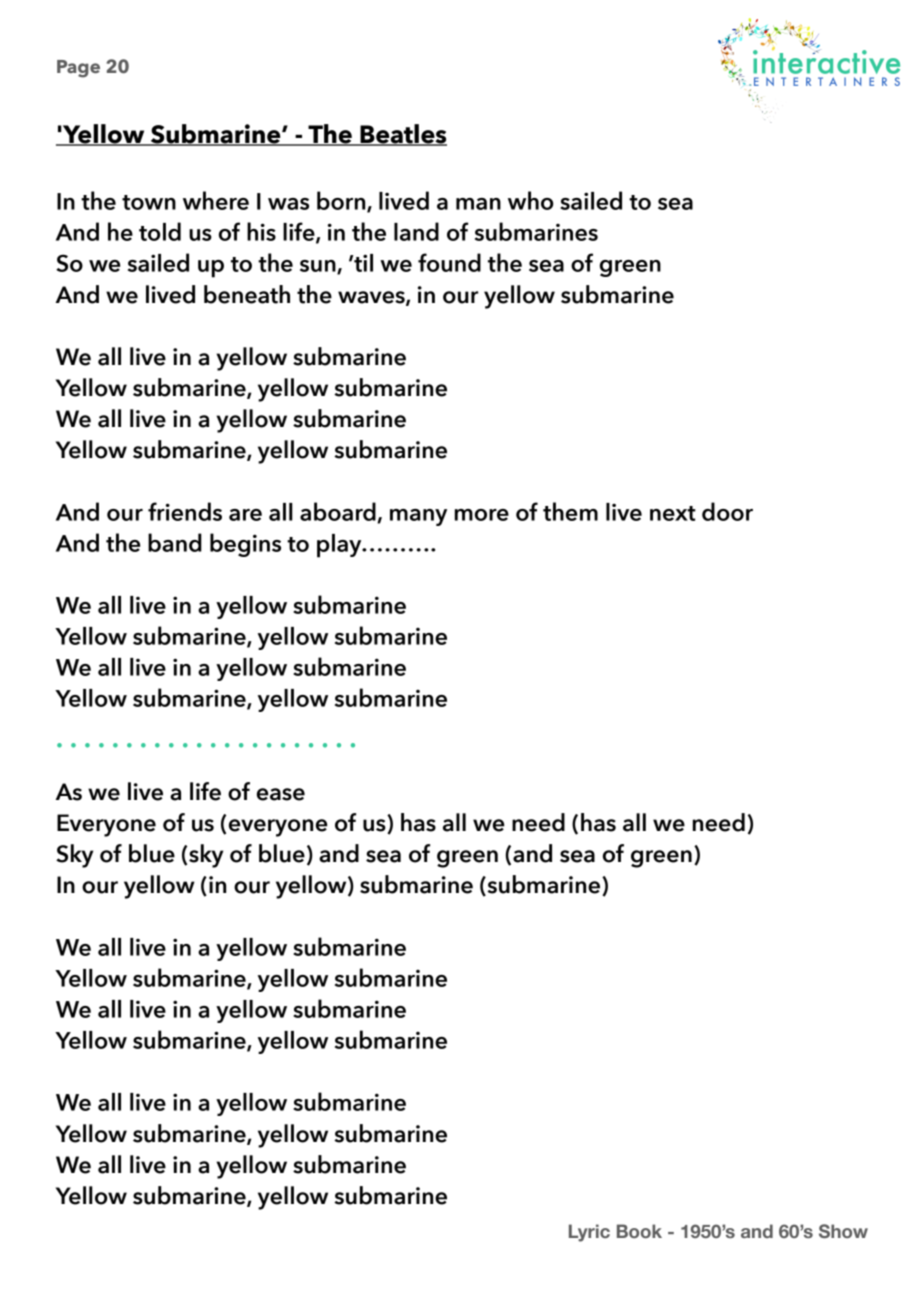  I want to click on more, so click(482, 515).
